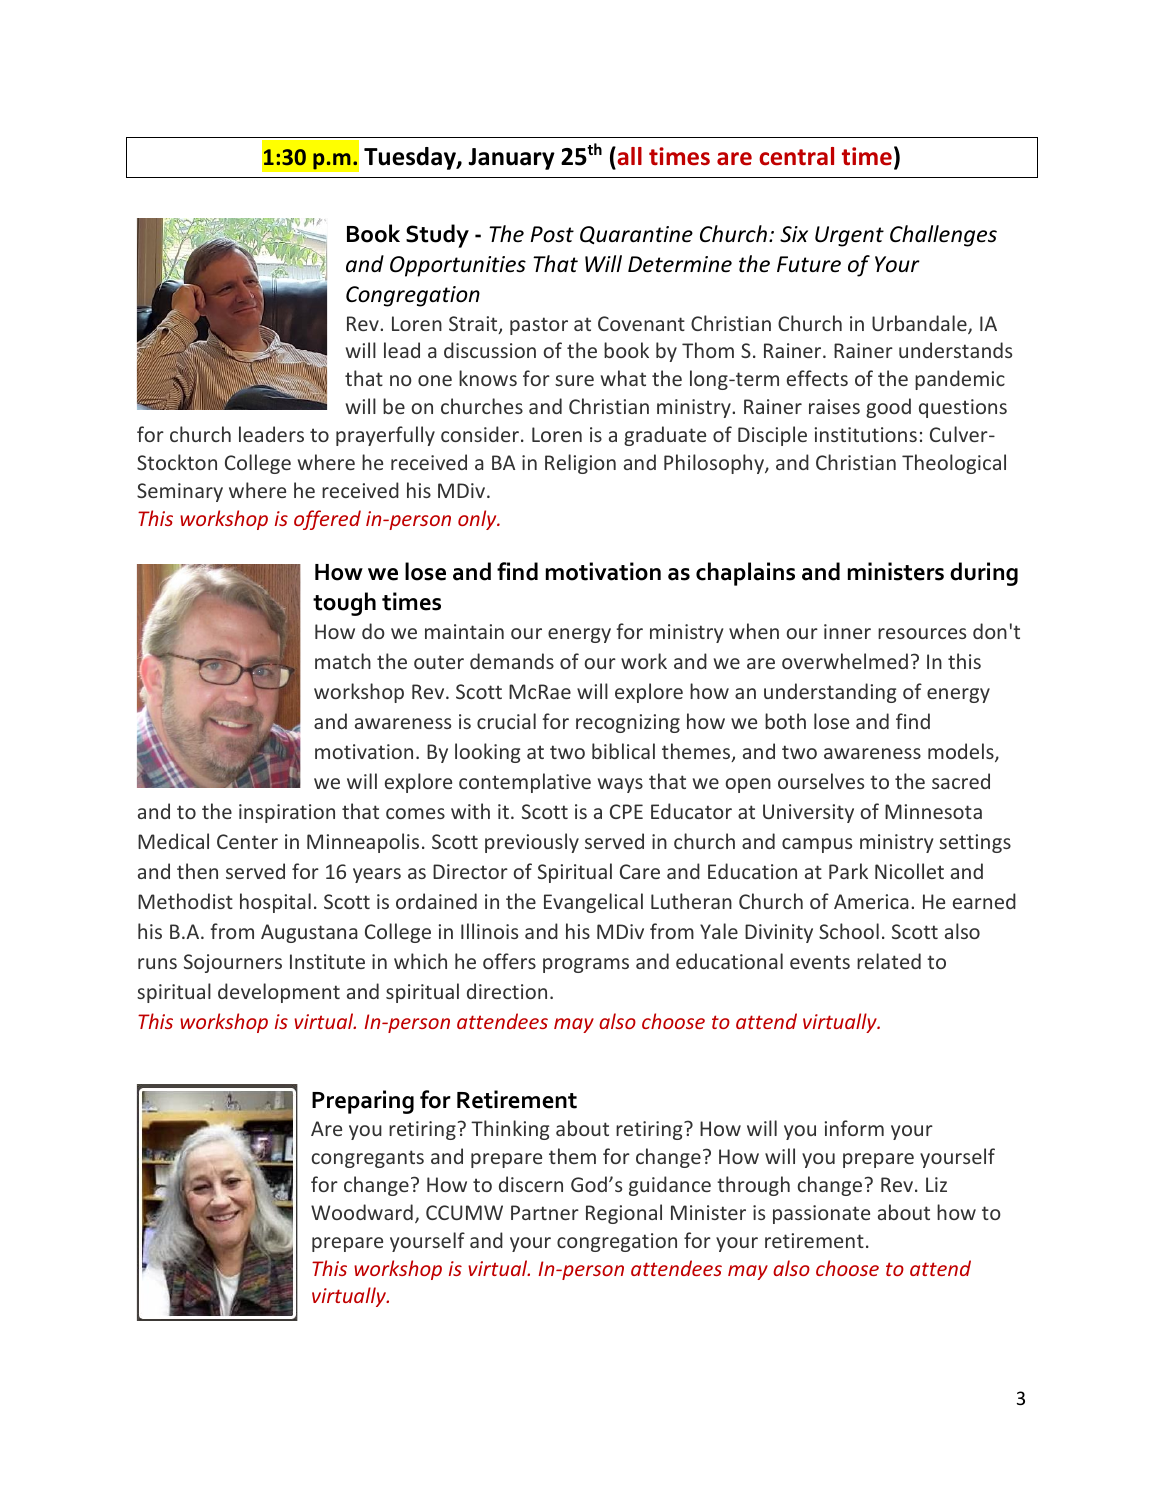 The width and height of the document is (1163, 1505). I want to click on offered, so click(327, 520).
